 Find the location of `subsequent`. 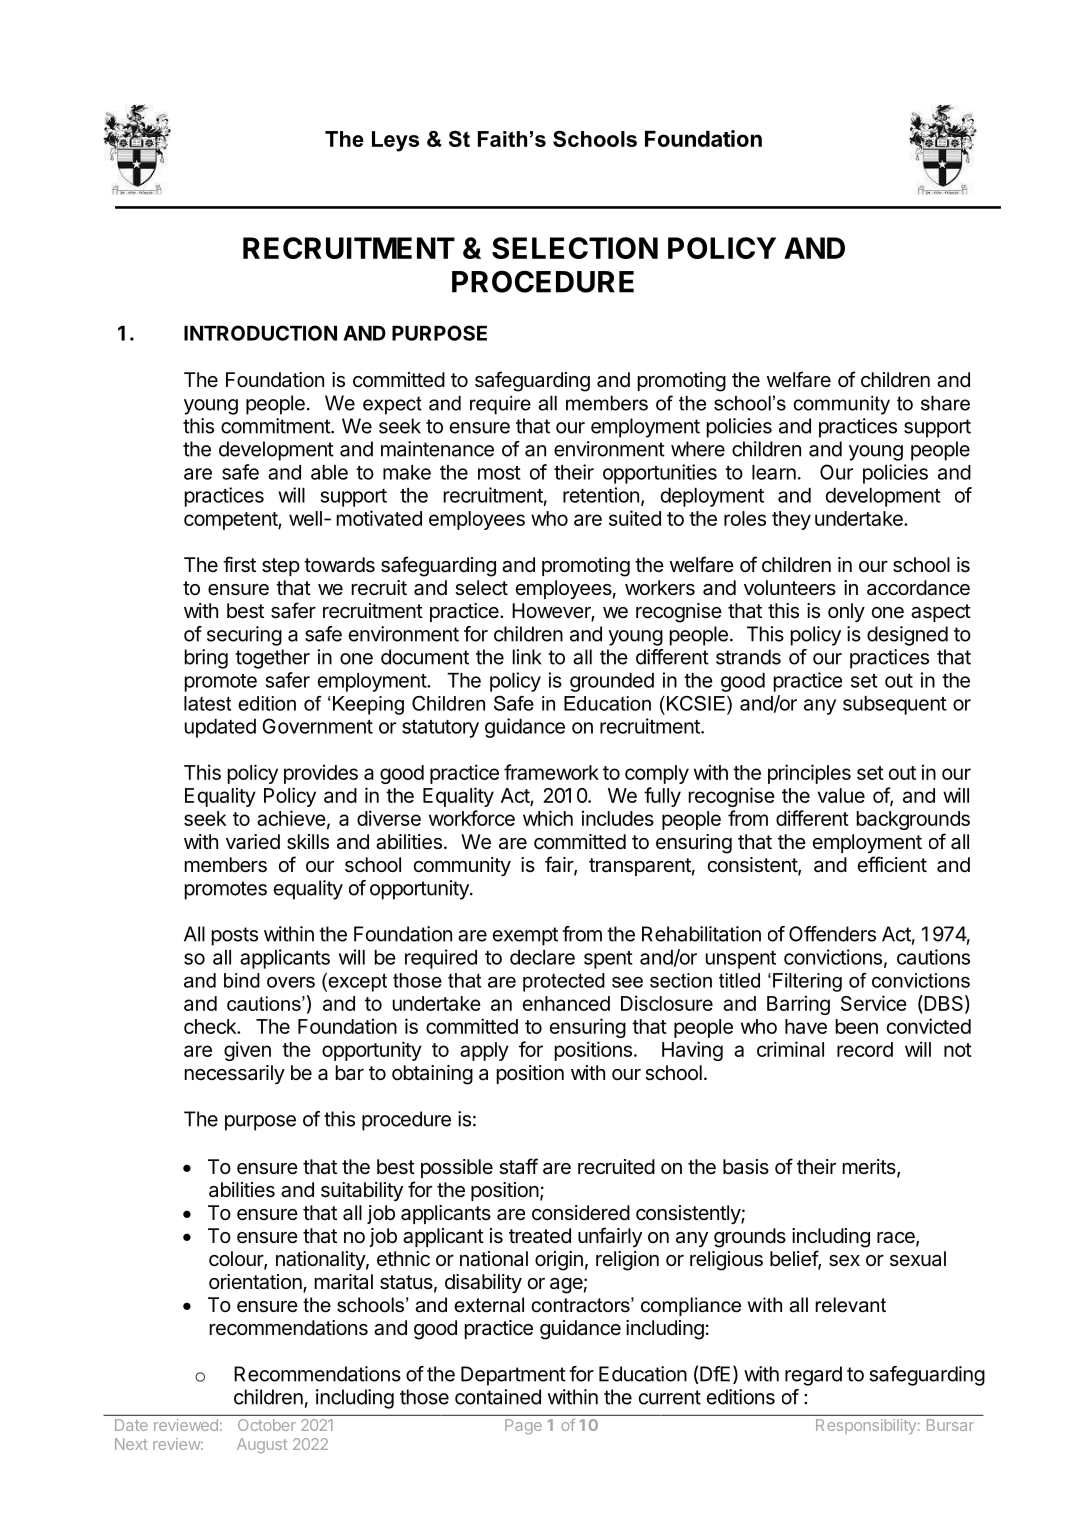

subsequent is located at coordinates (895, 705).
